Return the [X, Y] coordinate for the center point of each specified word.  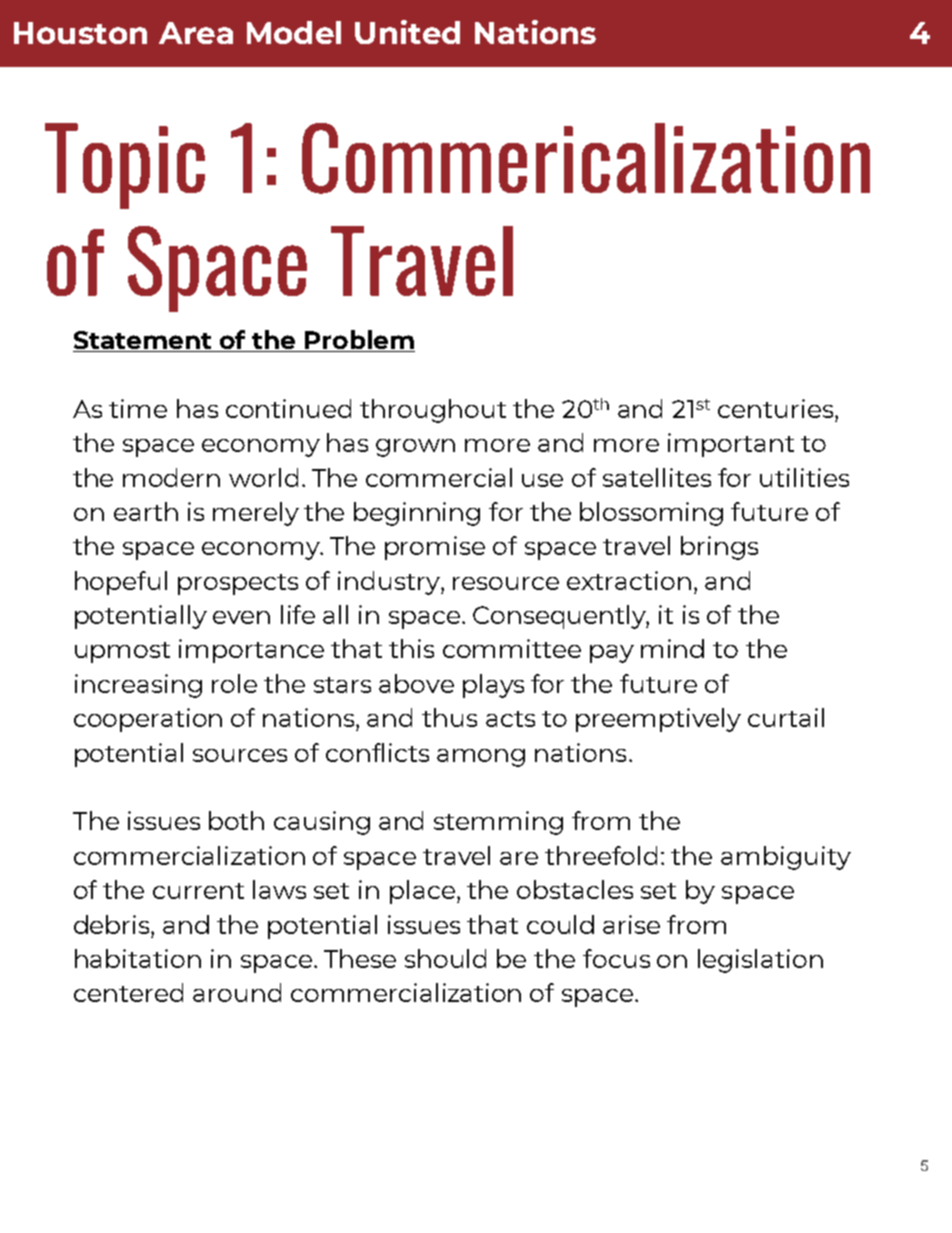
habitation [138, 958]
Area [196, 33]
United [407, 32]
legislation [760, 961]
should [445, 958]
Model [294, 32]
